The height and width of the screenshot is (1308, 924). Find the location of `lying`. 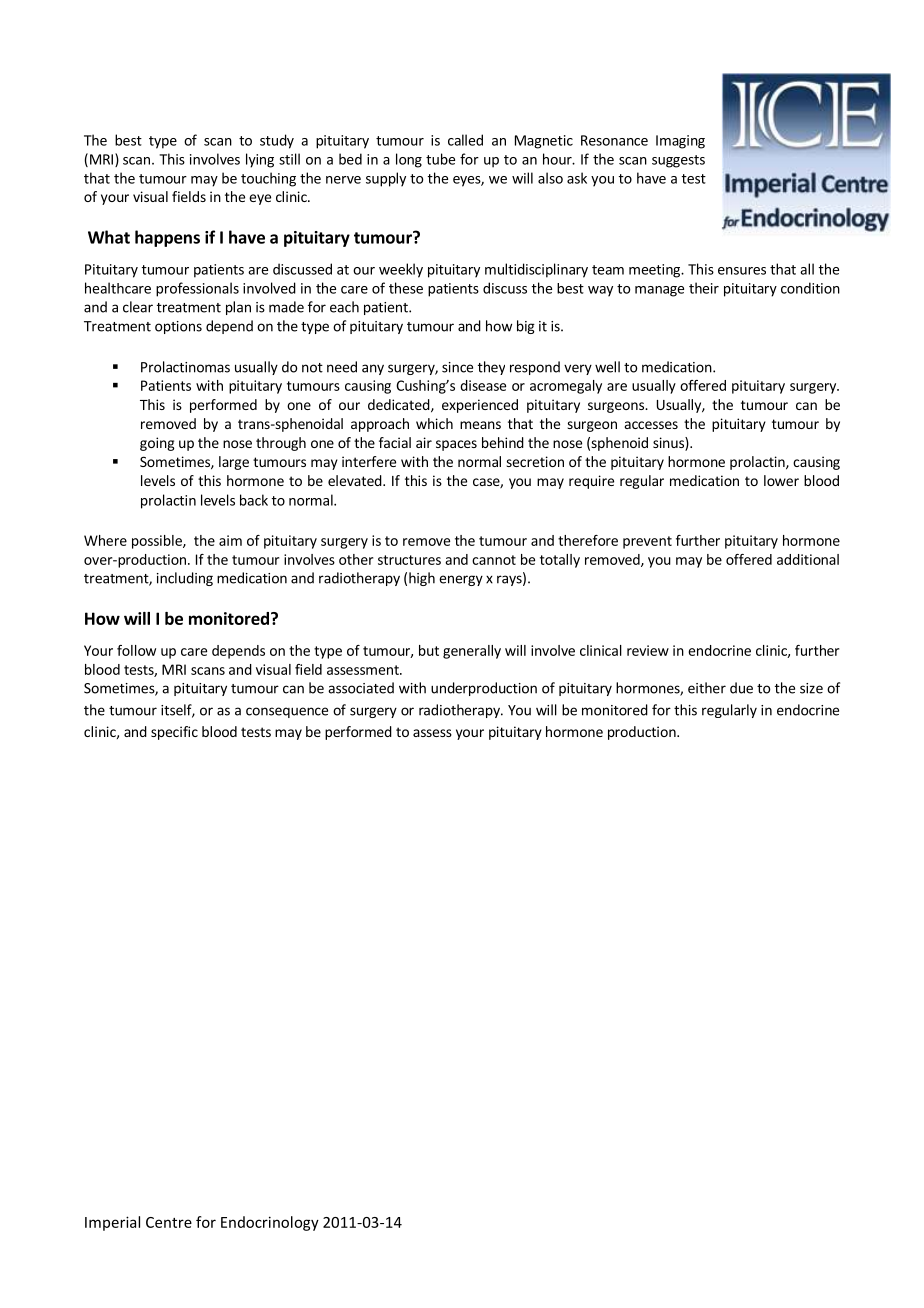

lying is located at coordinates (260, 160).
